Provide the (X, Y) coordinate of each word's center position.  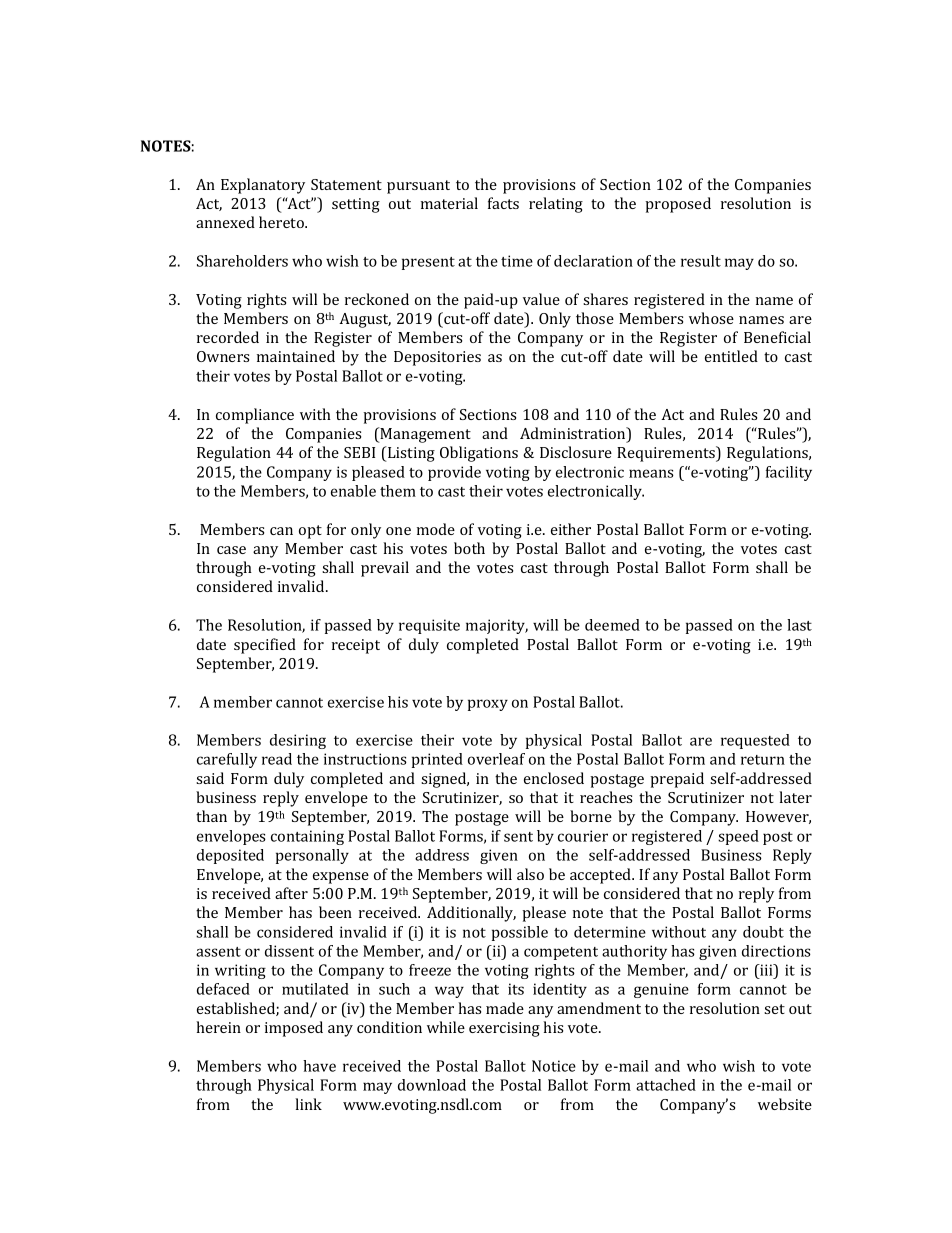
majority (497, 626)
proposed (678, 205)
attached (666, 1085)
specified (265, 646)
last (799, 625)
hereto (282, 222)
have (319, 1066)
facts (503, 203)
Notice (554, 1066)
